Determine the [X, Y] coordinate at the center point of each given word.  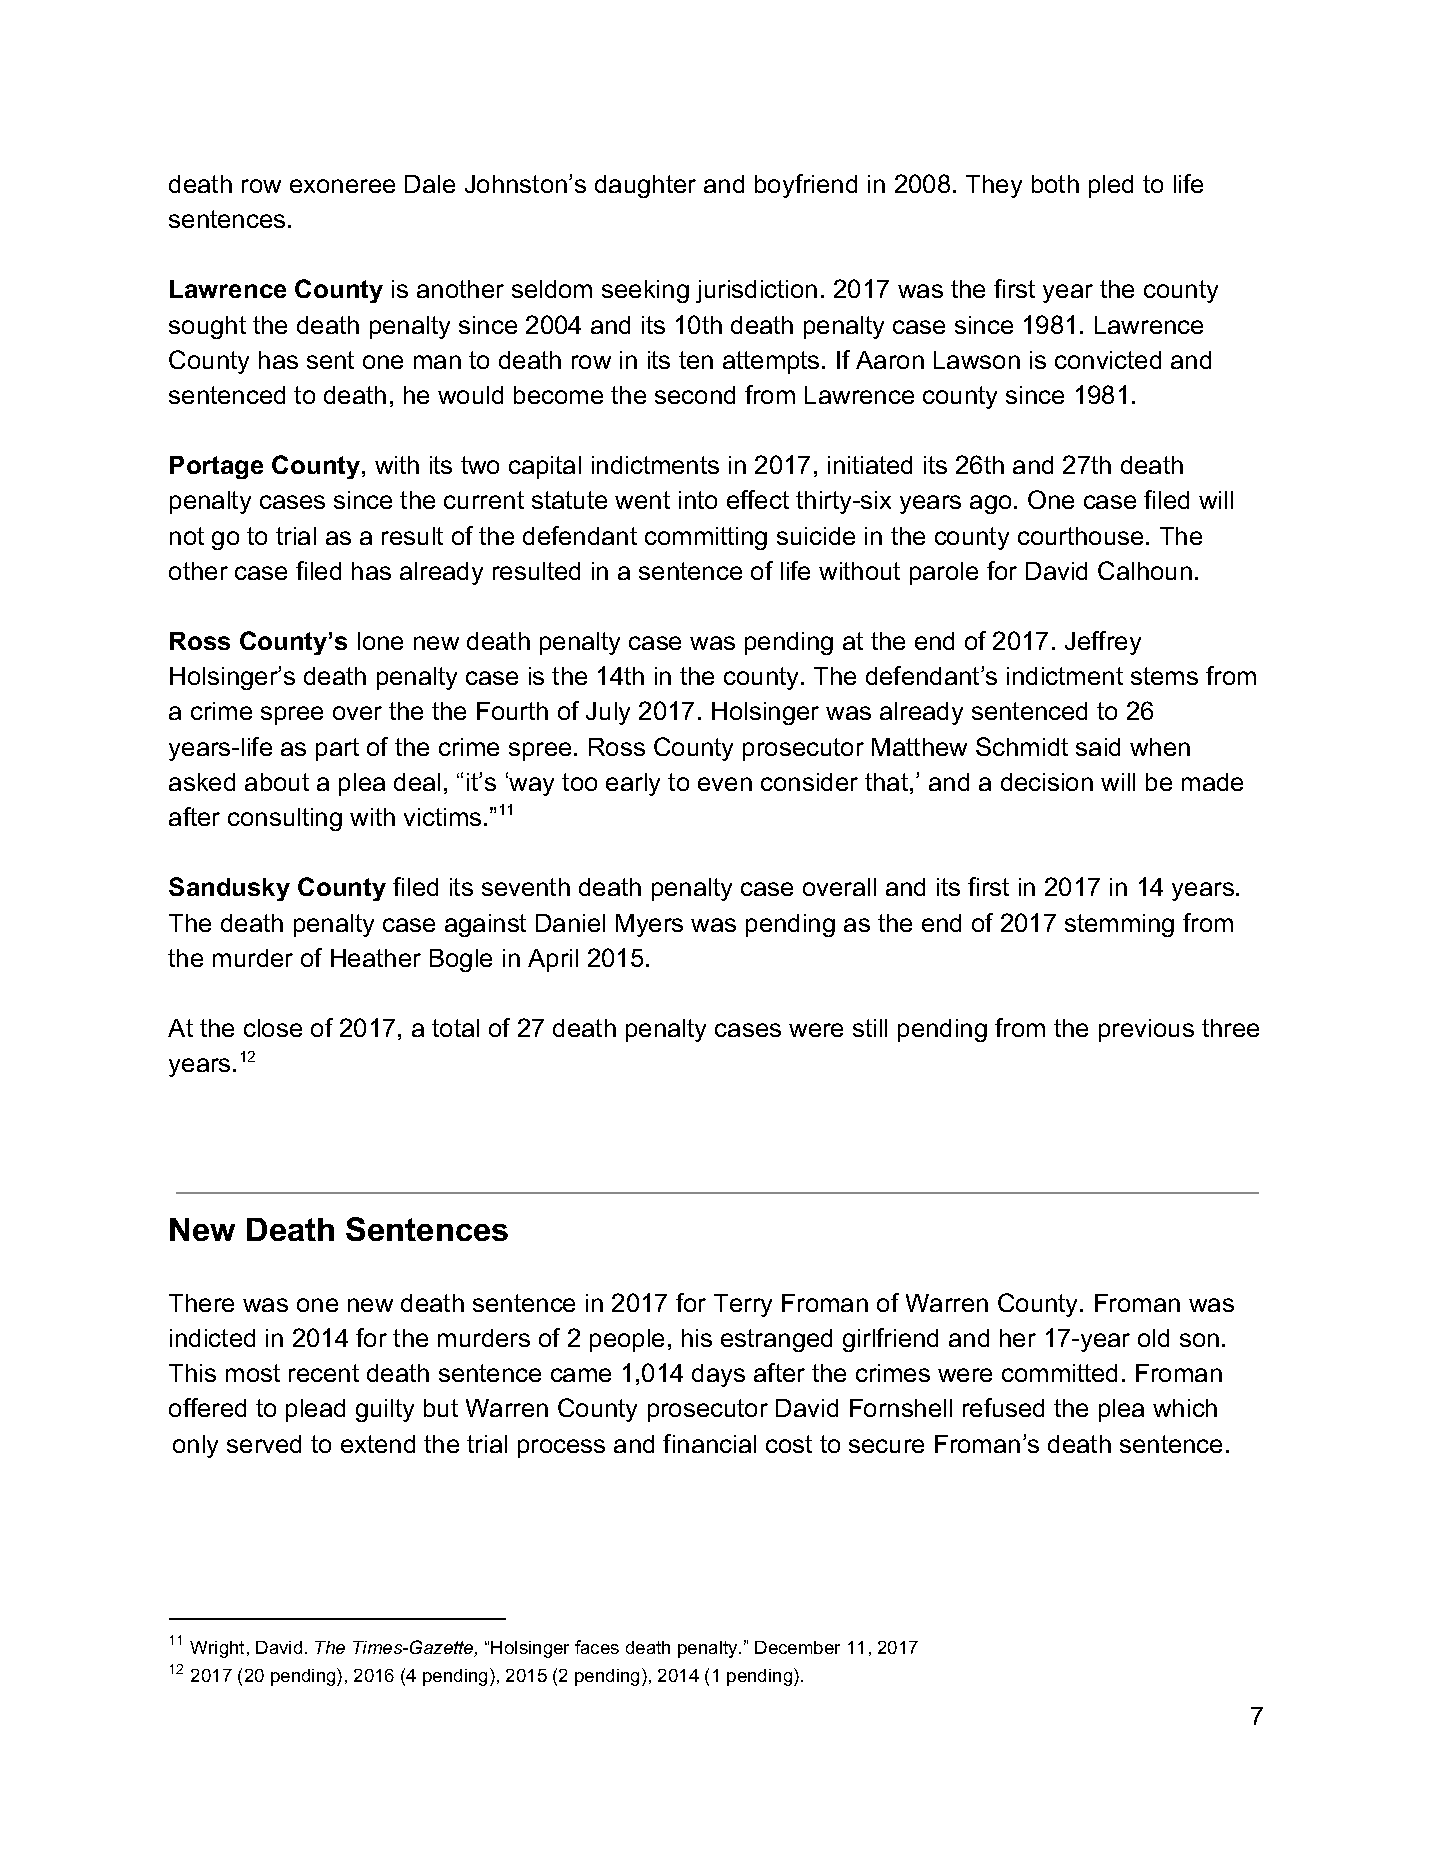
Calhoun [1145, 570]
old [1153, 1338]
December [797, 1647]
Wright [217, 1649]
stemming [1119, 925]
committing [706, 538]
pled [1111, 186]
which [1185, 1408]
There [201, 1303]
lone [380, 641]
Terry [743, 1305]
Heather [376, 958]
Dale [430, 184]
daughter [645, 186]
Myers [649, 925]
